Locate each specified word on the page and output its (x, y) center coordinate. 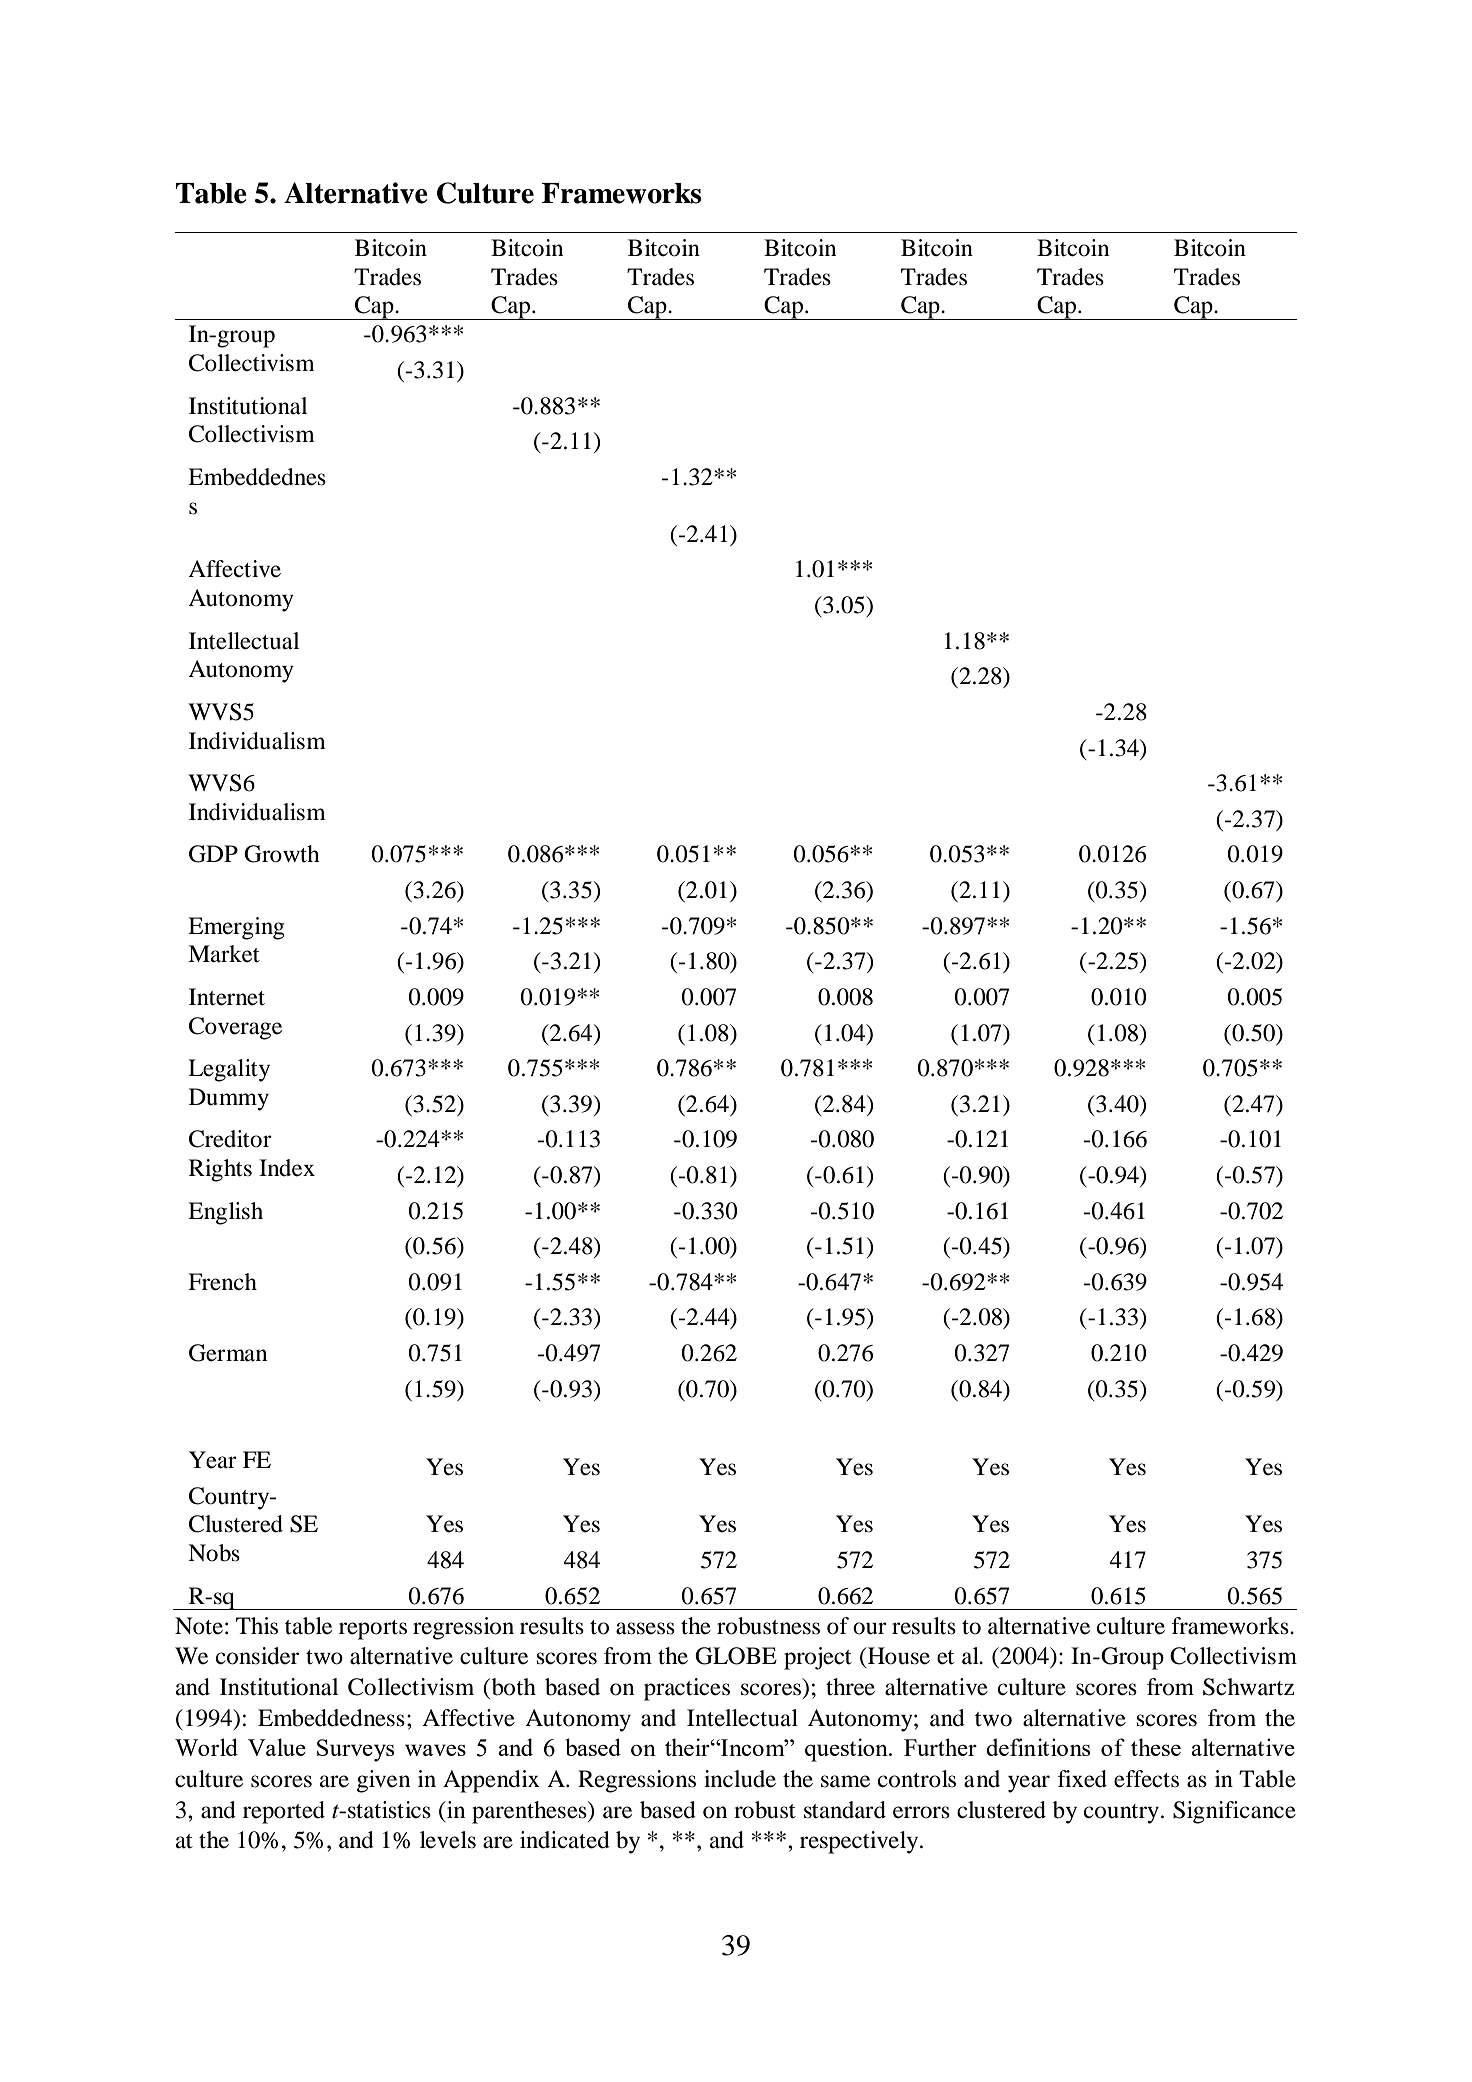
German (228, 1353)
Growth (282, 854)
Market (224, 954)
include (740, 1779)
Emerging (236, 928)
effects (1146, 1779)
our (870, 1628)
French (222, 1282)
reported (284, 1812)
